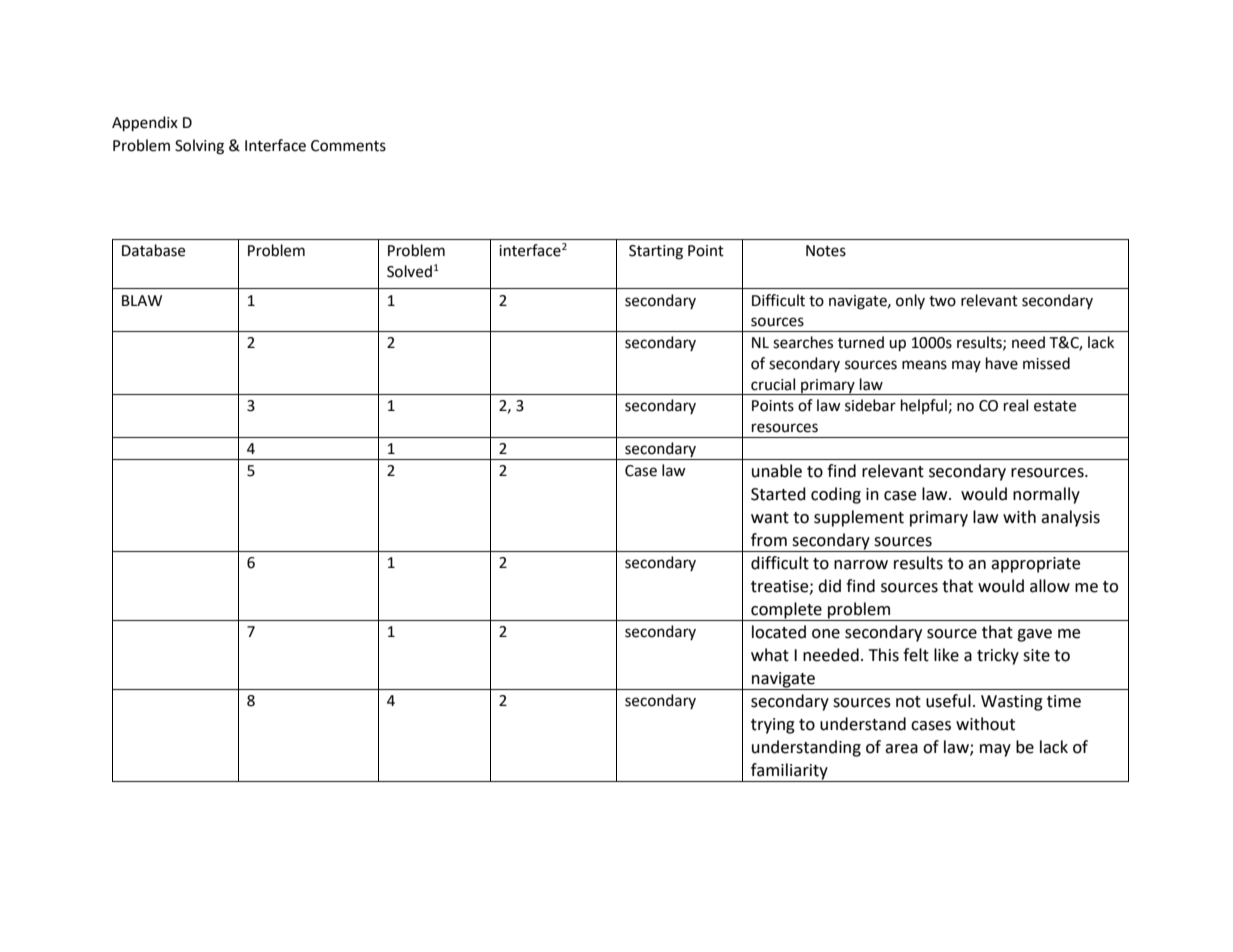 This screenshot has width=1233, height=952. Describe the element at coordinates (348, 146) in the screenshot. I see `Comments` at that location.
